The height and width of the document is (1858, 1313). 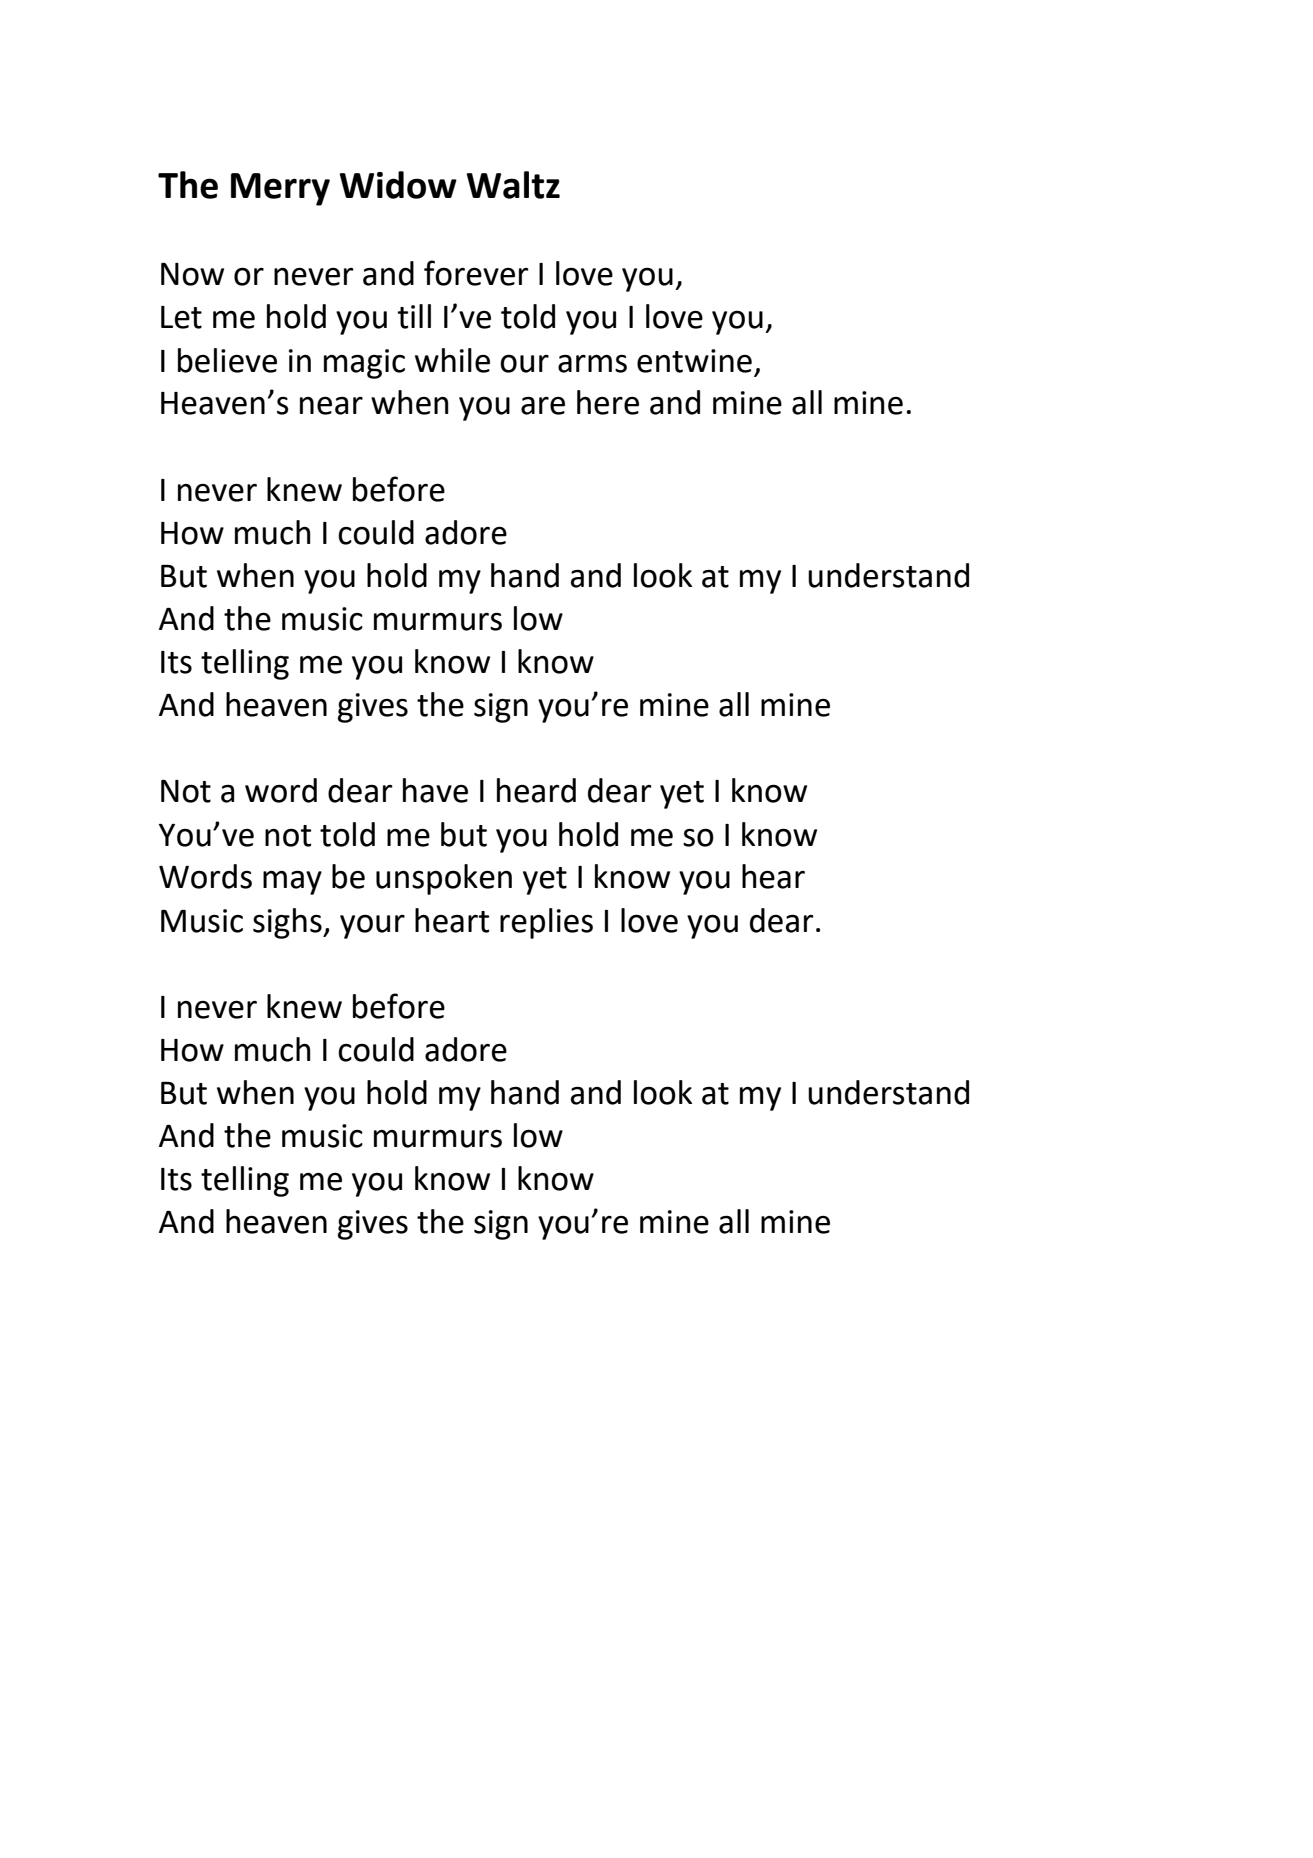 What do you see at coordinates (372, 926) in the document?
I see `your` at bounding box center [372, 926].
